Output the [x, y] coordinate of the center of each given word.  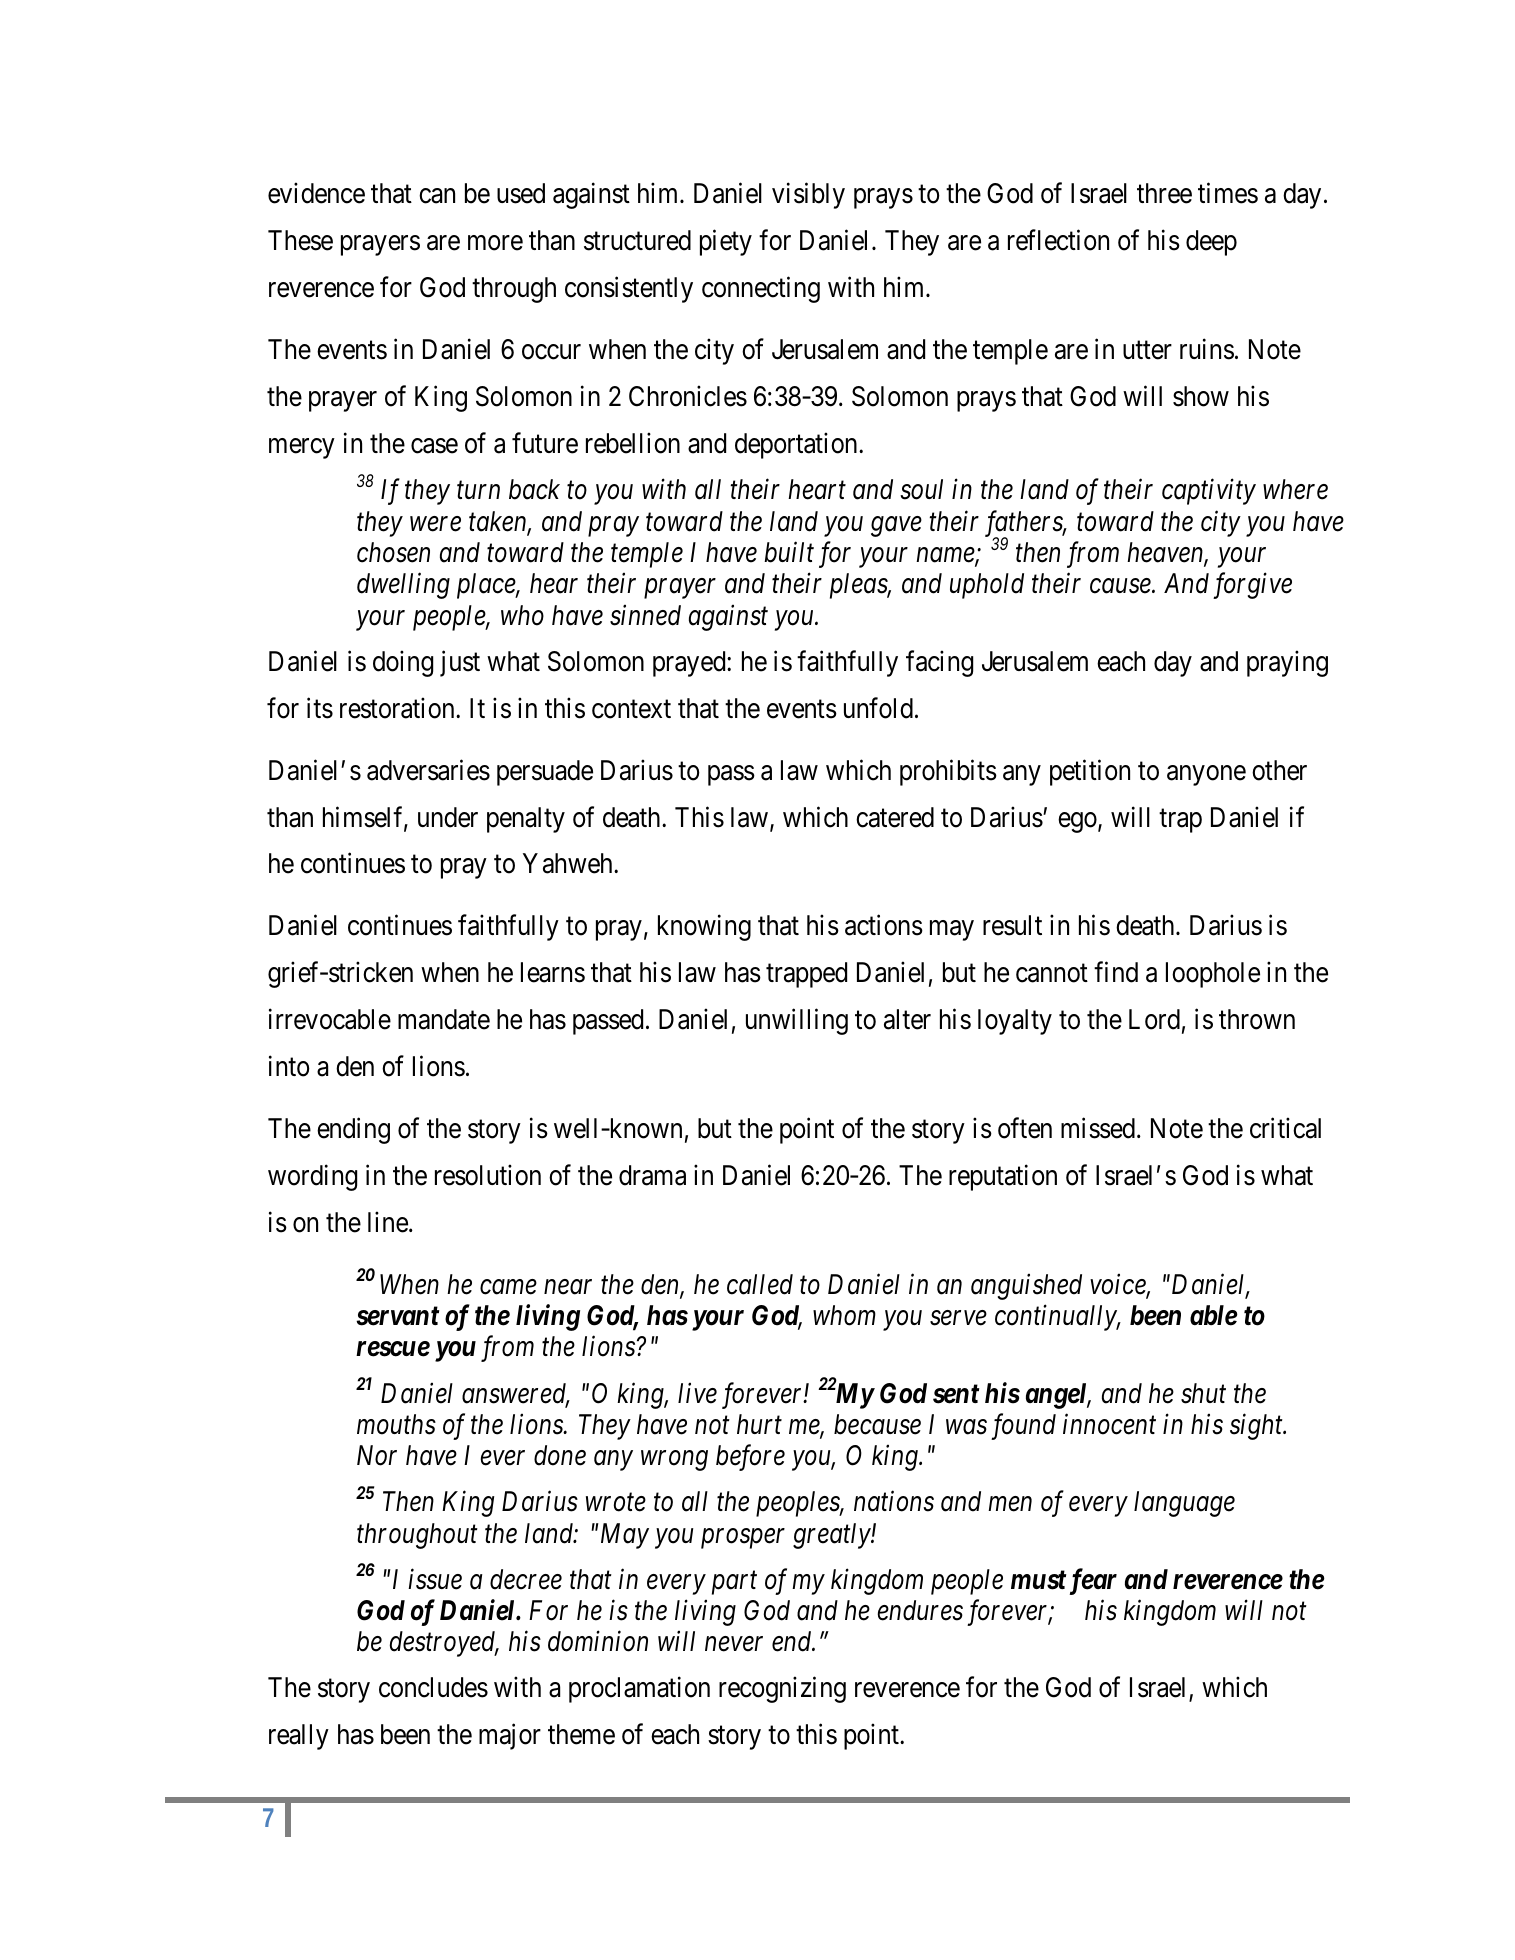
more [495, 243]
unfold [878, 708]
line [388, 1222]
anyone [1206, 775]
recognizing [782, 1690]
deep [1211, 243]
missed [1098, 1128]
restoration [398, 708]
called [760, 1284]
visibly [808, 195]
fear [1093, 1581]
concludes [433, 1687]
